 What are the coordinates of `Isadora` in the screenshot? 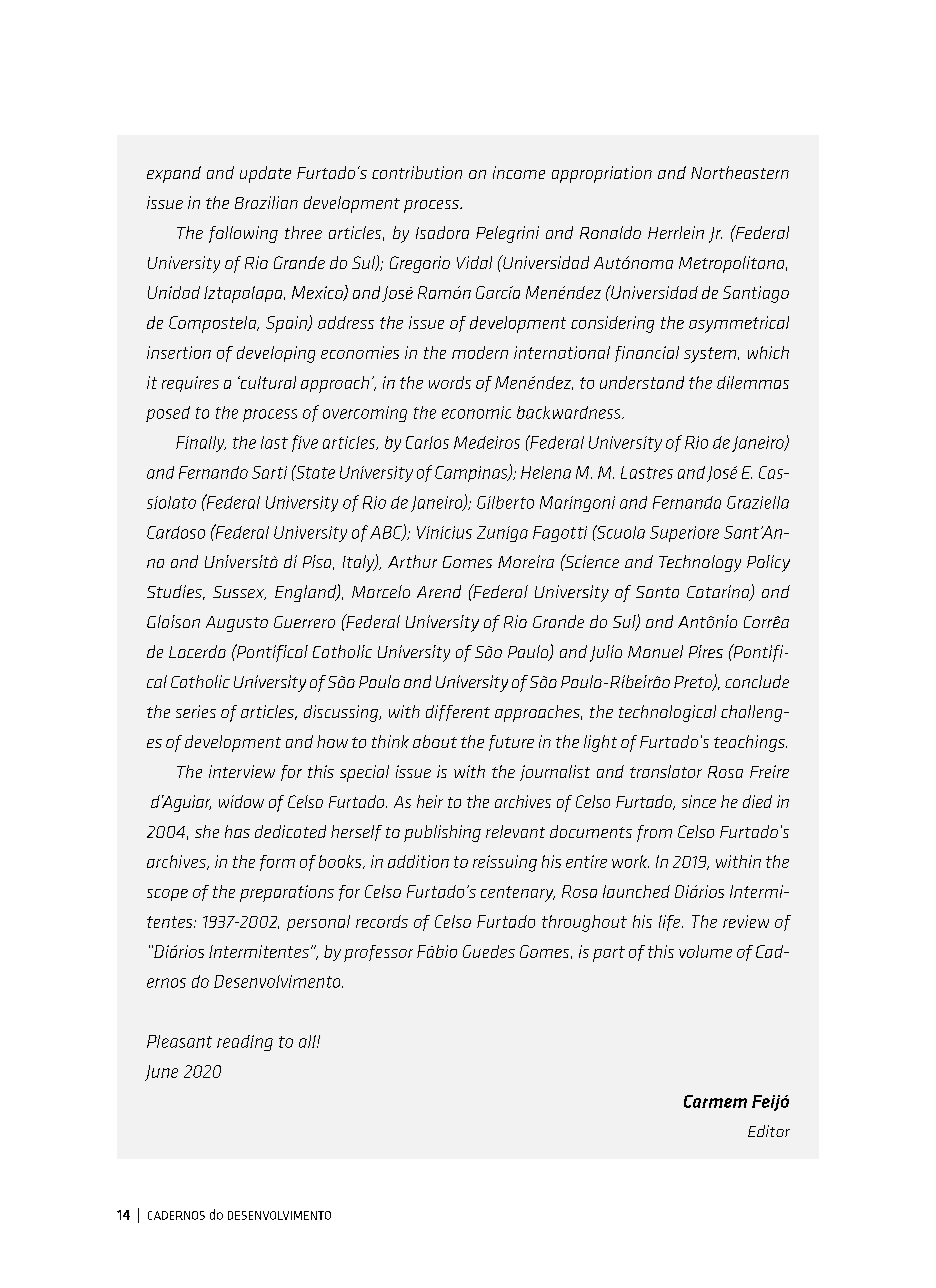 It's located at (442, 232).
